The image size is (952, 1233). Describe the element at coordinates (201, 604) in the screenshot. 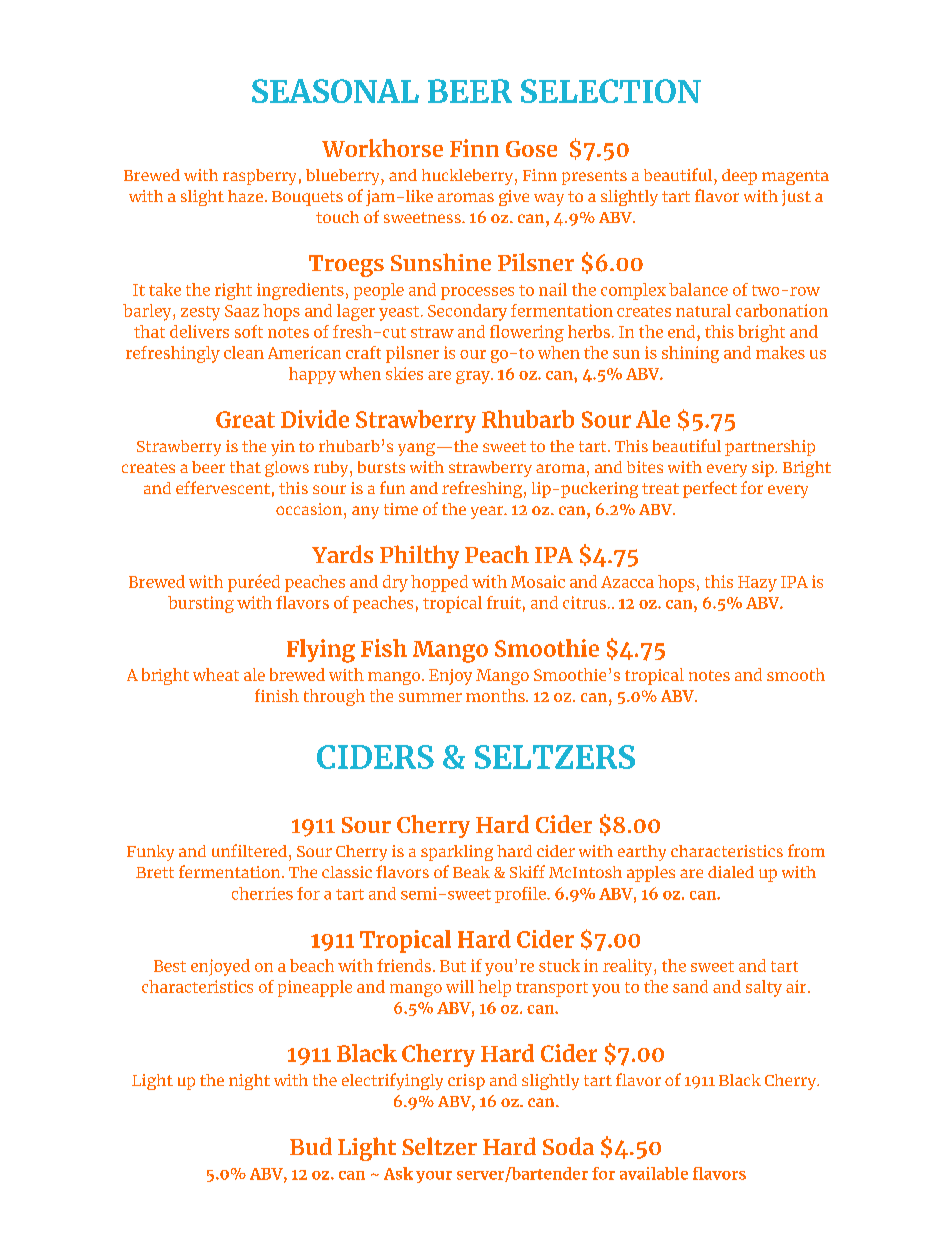

I see `bursting` at that location.
